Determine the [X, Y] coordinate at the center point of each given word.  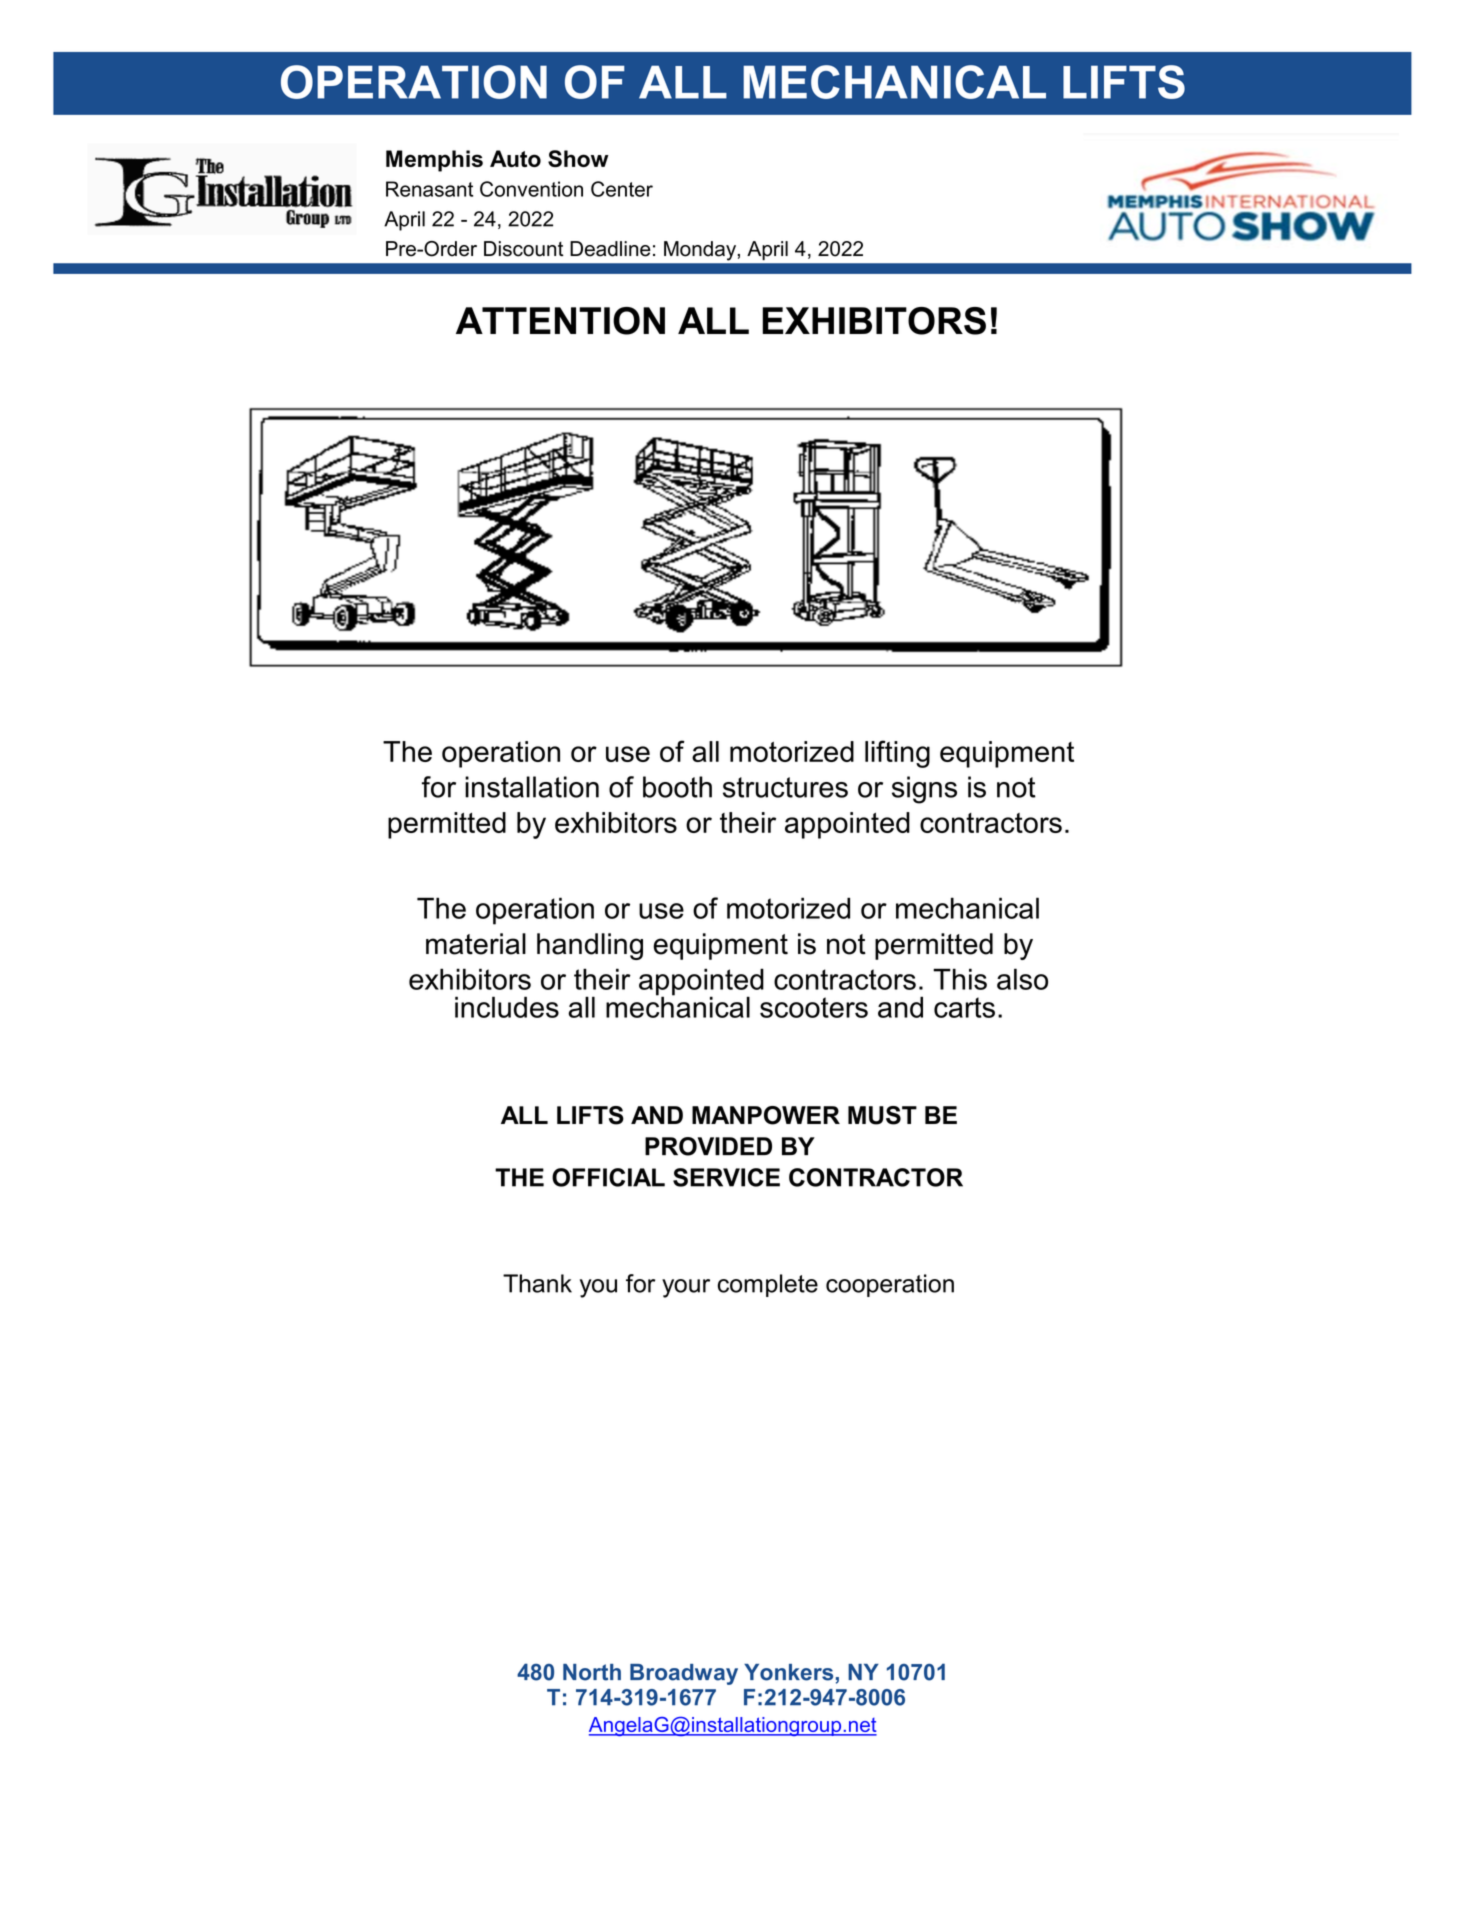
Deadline [610, 249]
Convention [531, 189]
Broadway [684, 1674]
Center [622, 189]
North [592, 1672]
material [476, 944]
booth [677, 787]
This [960, 979]
